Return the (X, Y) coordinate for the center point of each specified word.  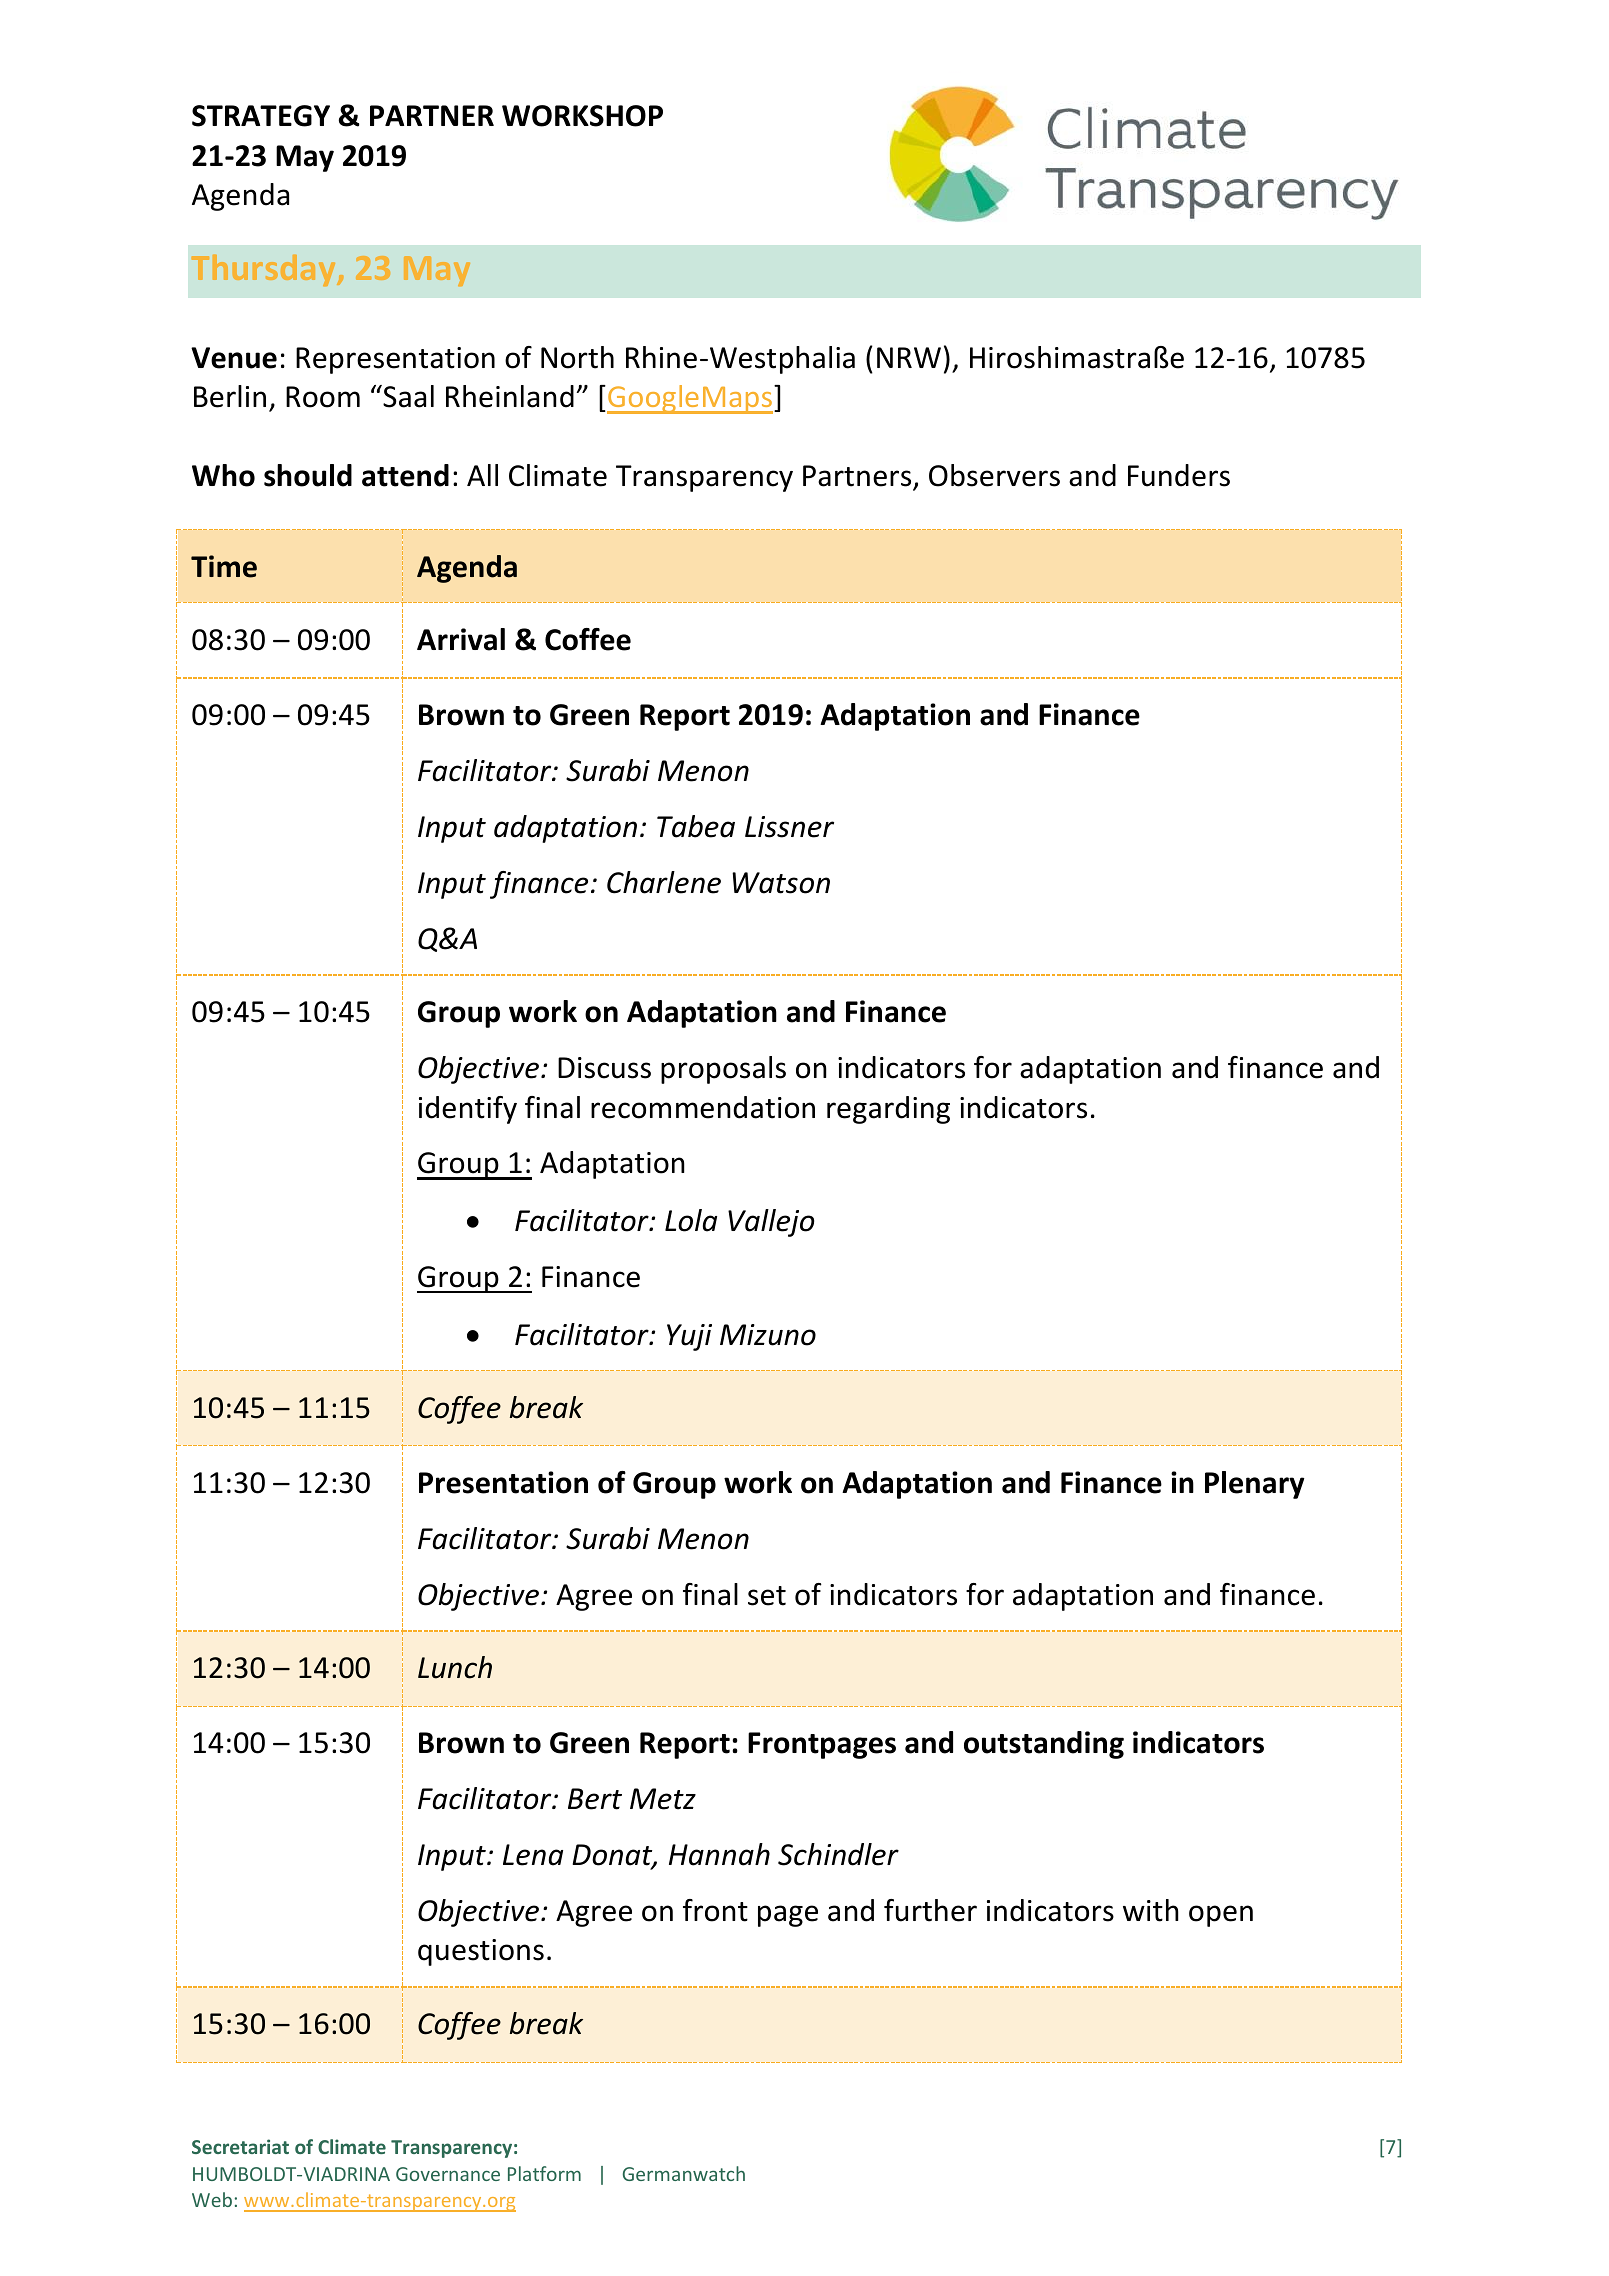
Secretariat (240, 2146)
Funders (1179, 475)
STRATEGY (261, 116)
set (767, 1596)
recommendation (703, 1107)
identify (468, 1110)
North (577, 357)
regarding (888, 1110)
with (1151, 1910)
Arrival (461, 639)
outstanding (1044, 1745)
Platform (544, 2173)
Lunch (455, 1667)
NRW (909, 357)
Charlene (664, 882)
